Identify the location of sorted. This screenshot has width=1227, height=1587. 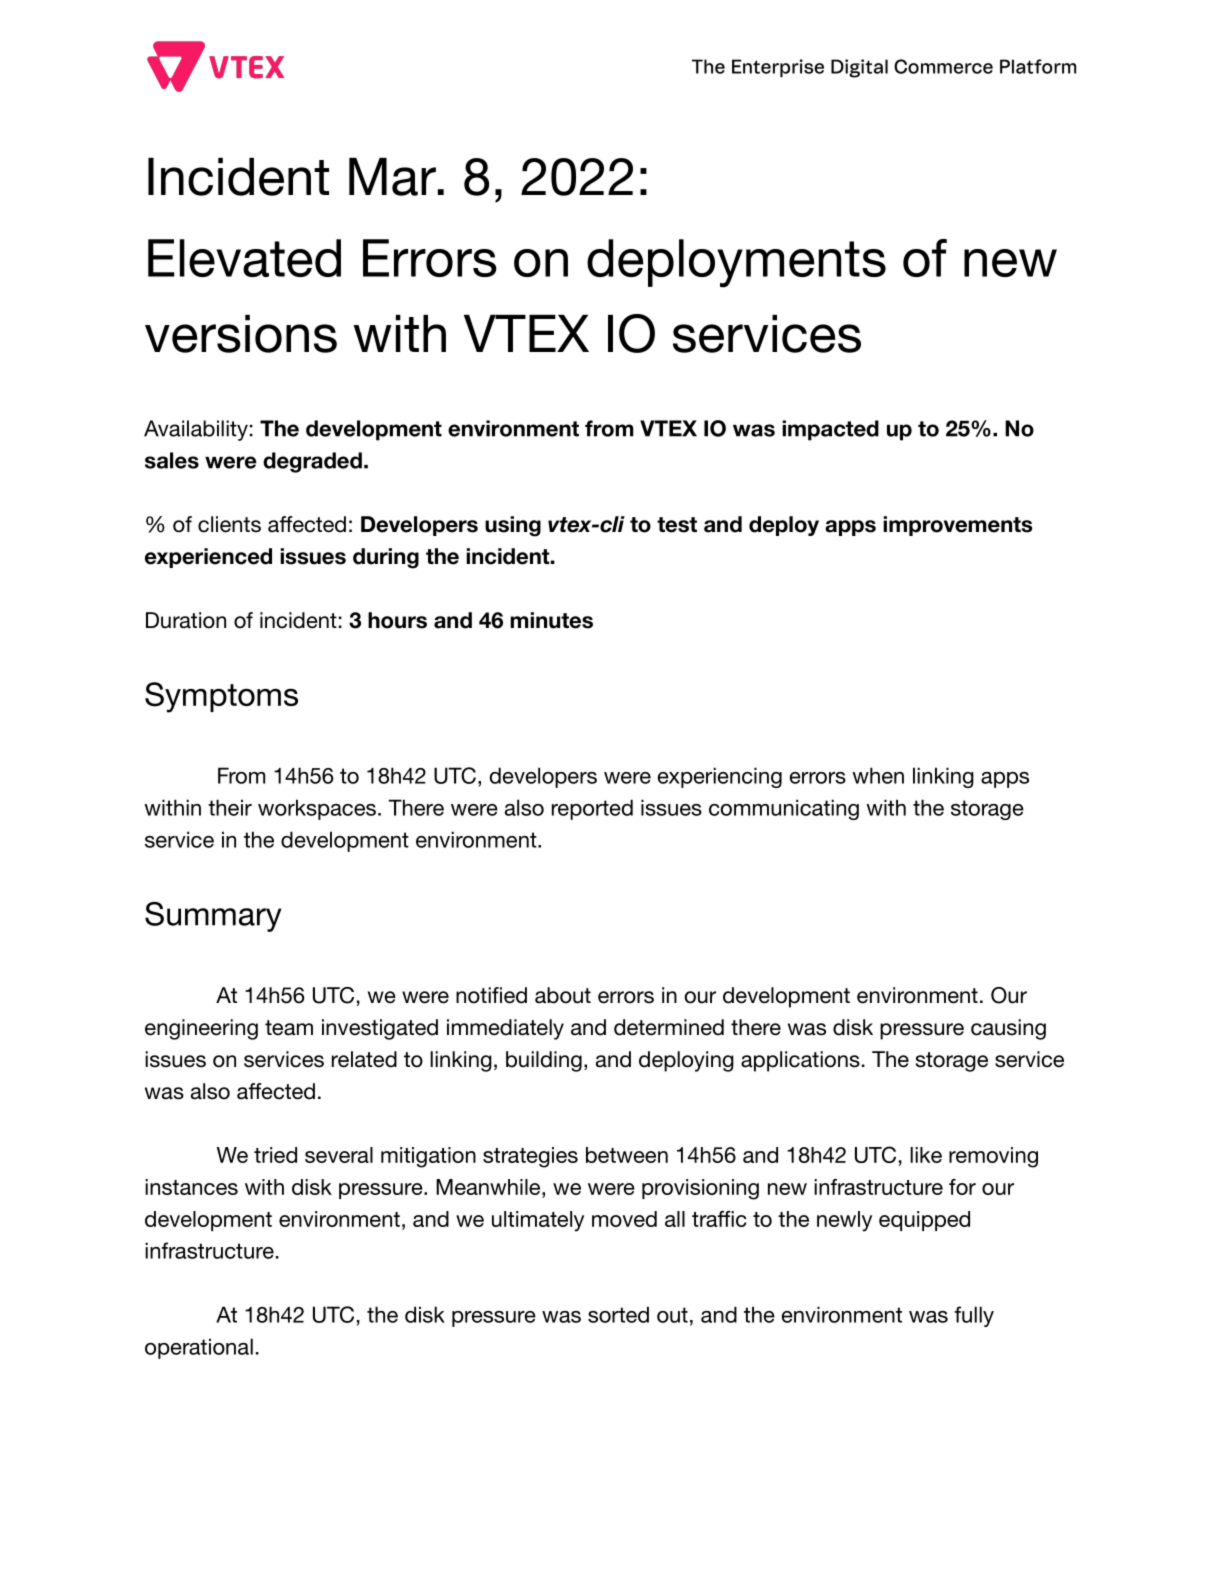
(618, 1314).
